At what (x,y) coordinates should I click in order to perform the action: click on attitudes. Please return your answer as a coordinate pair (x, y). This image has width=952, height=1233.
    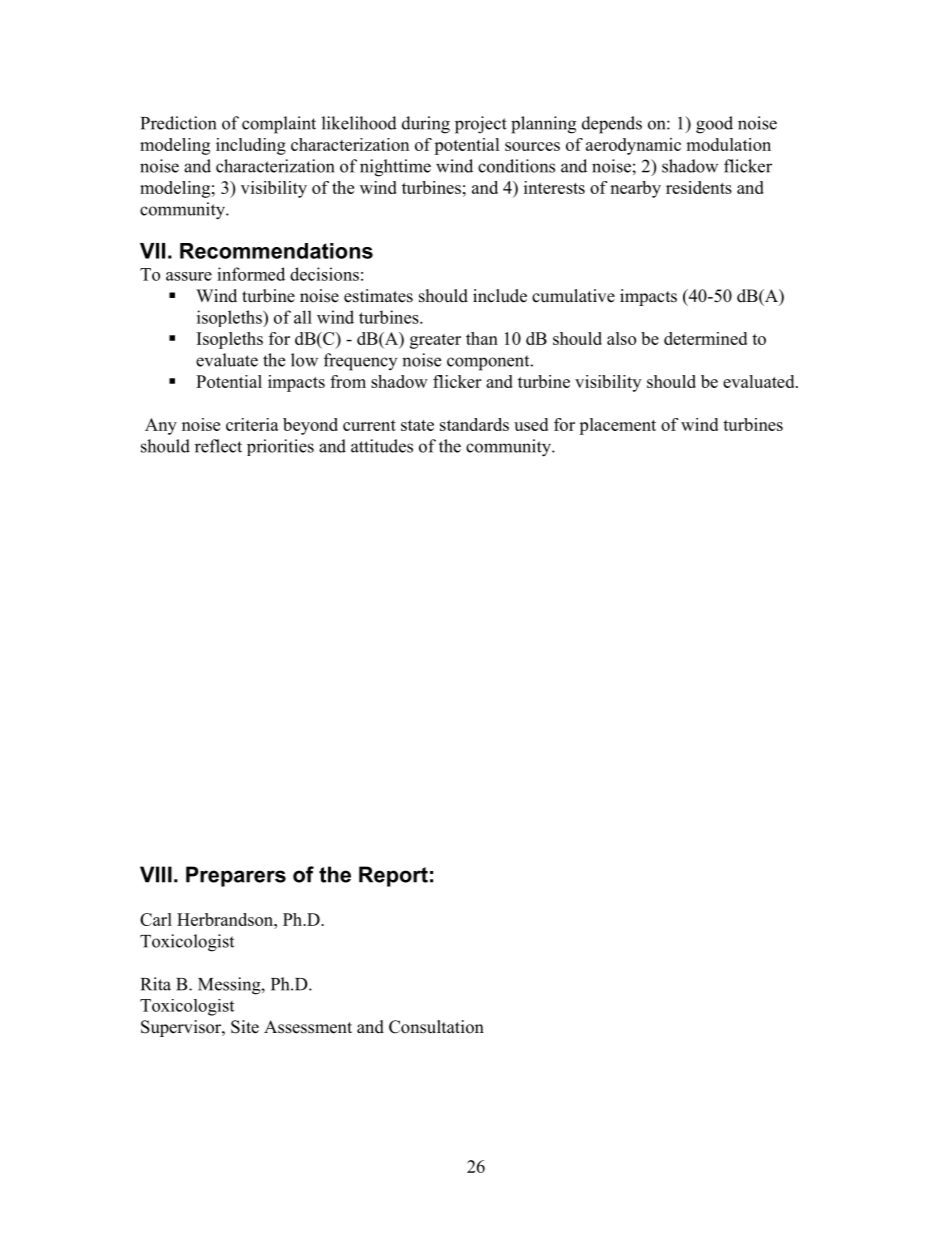
    Looking at the image, I should click on (382, 446).
